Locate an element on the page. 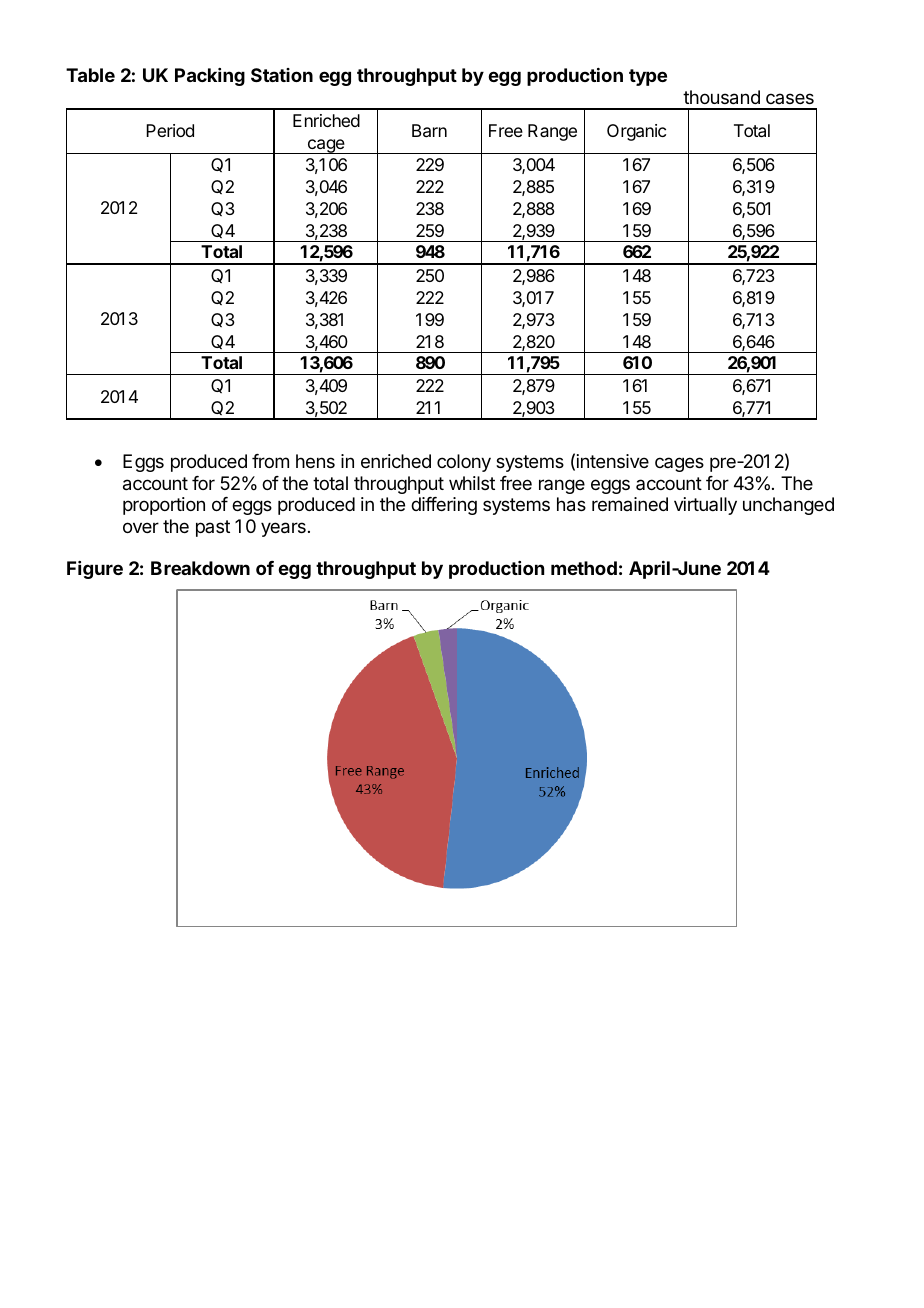 The height and width of the page is (1308, 924). method is located at coordinates (584, 568).
